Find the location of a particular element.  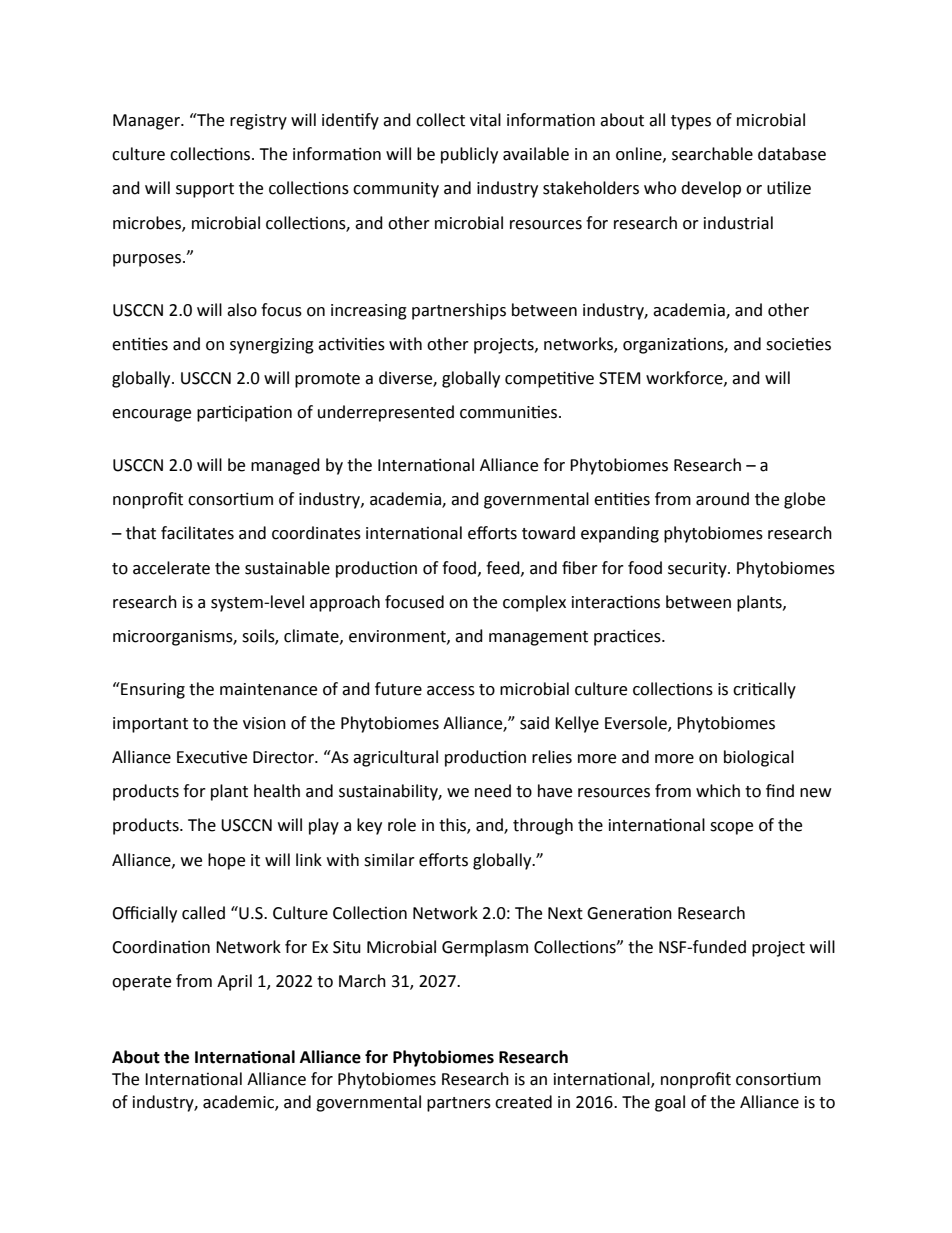

competitive is located at coordinates (549, 379).
